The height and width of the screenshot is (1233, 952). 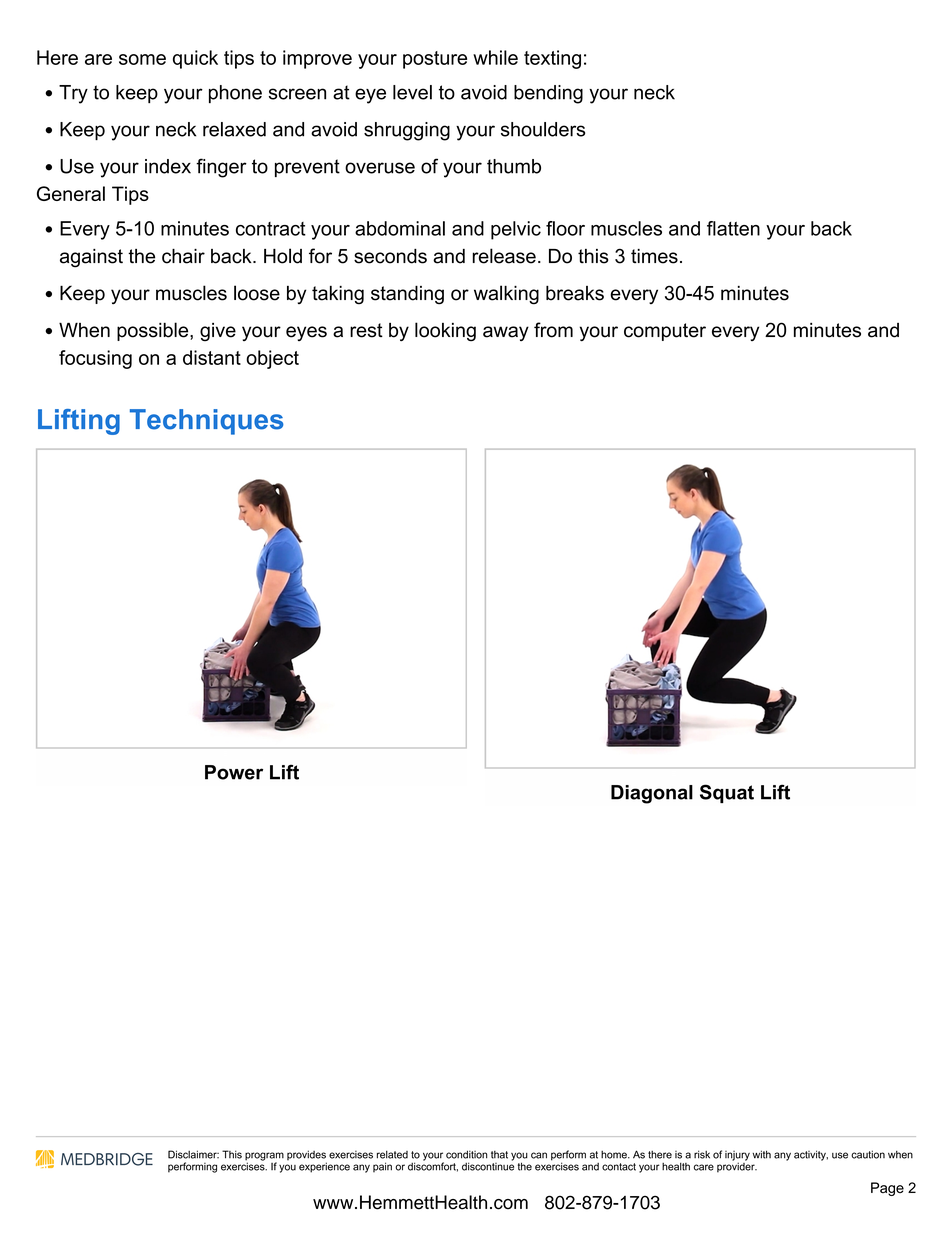 What do you see at coordinates (737, 1157) in the screenshot?
I see `injury` at bounding box center [737, 1157].
